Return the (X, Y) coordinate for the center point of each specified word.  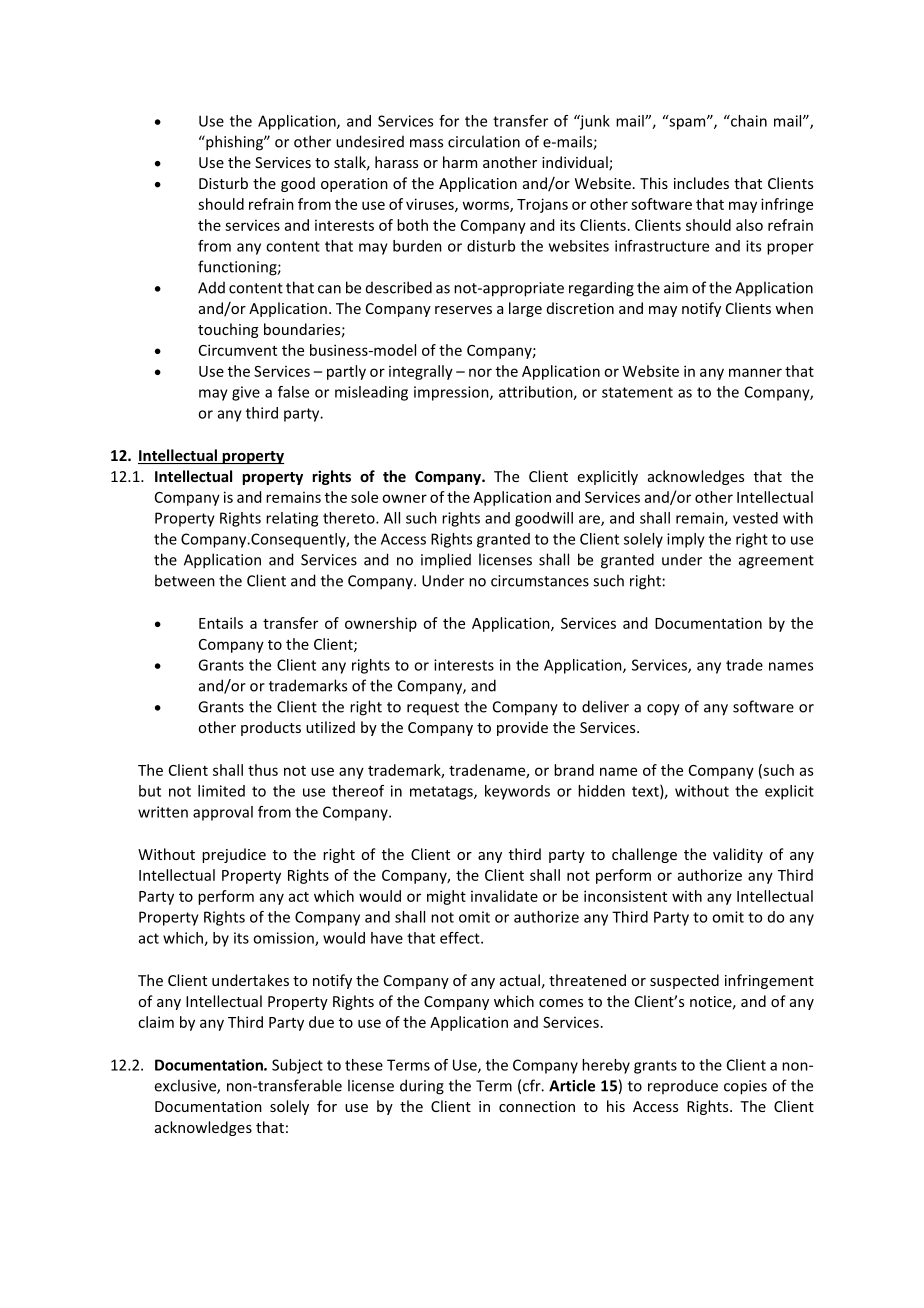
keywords (517, 792)
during (422, 1087)
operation (354, 185)
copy (663, 710)
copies (745, 1087)
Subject (297, 1066)
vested (755, 518)
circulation (484, 141)
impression (452, 393)
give (246, 393)
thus (263, 770)
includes (701, 183)
